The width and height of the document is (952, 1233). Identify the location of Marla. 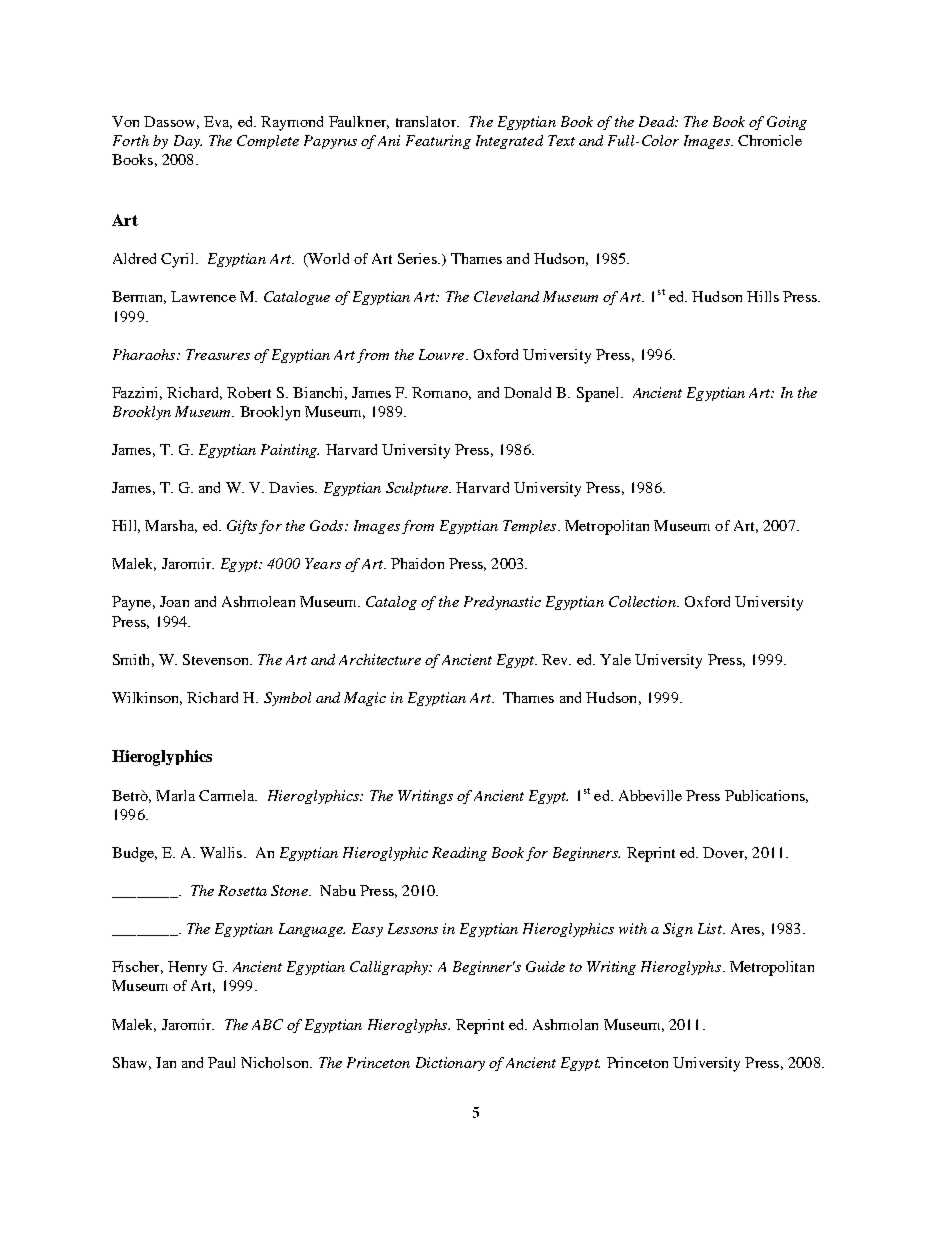
(175, 795).
